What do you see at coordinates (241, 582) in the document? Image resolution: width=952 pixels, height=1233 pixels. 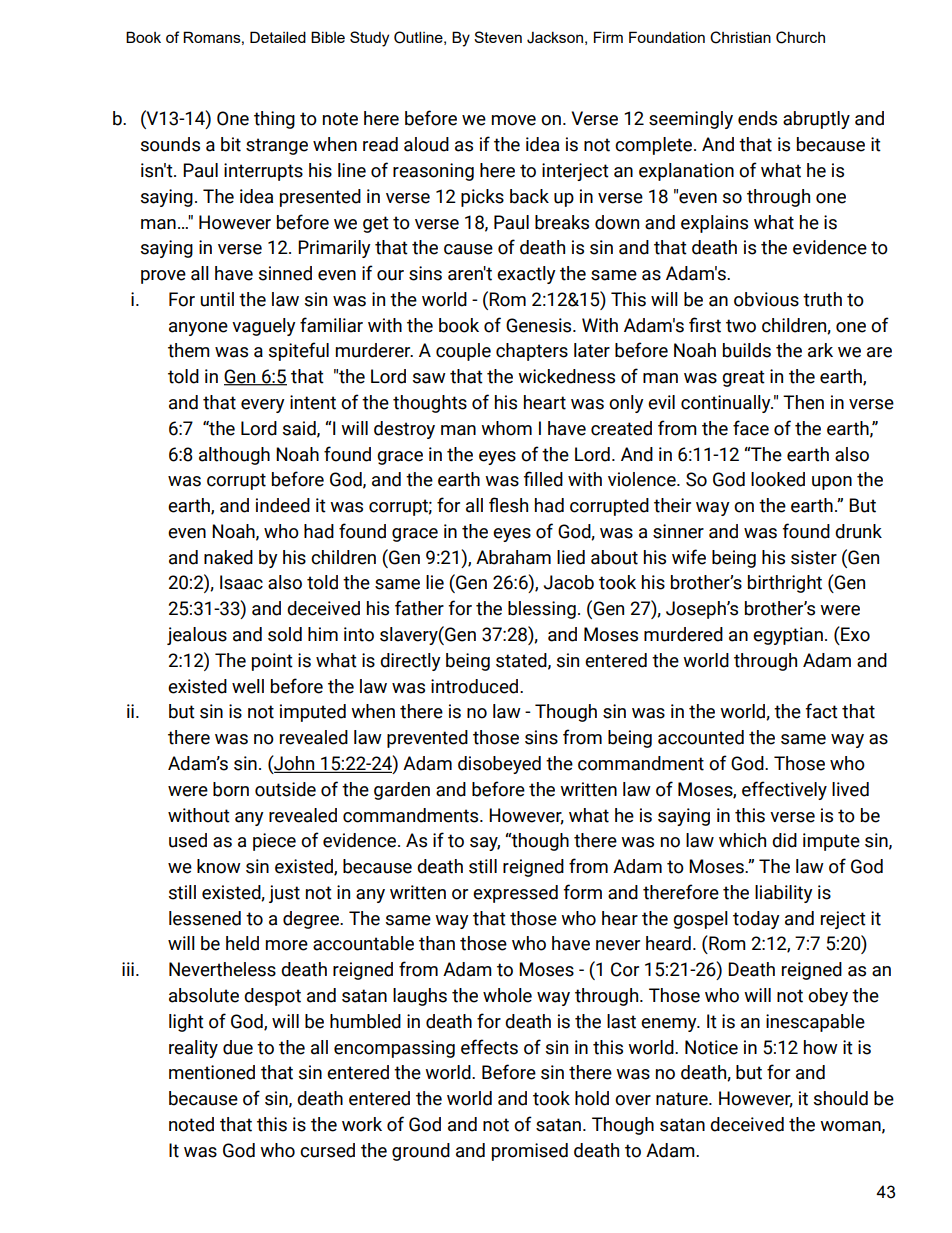 I see `Isaac` at bounding box center [241, 582].
